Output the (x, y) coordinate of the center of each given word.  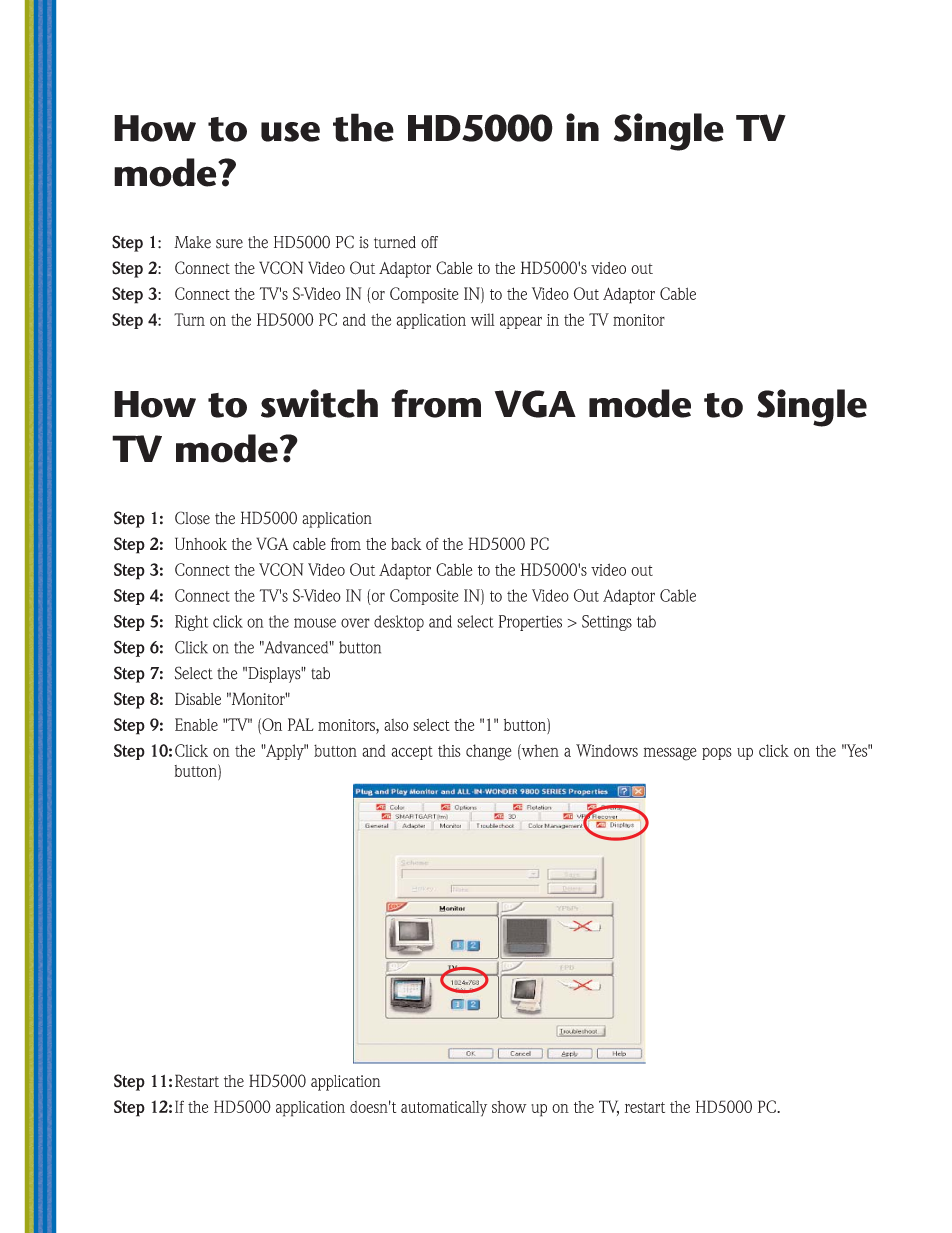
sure (229, 244)
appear (521, 322)
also (396, 725)
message (669, 754)
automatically (444, 1109)
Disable (198, 698)
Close (192, 518)
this (449, 750)
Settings (607, 623)
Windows (607, 750)
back (406, 544)
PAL (300, 724)
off (429, 242)
